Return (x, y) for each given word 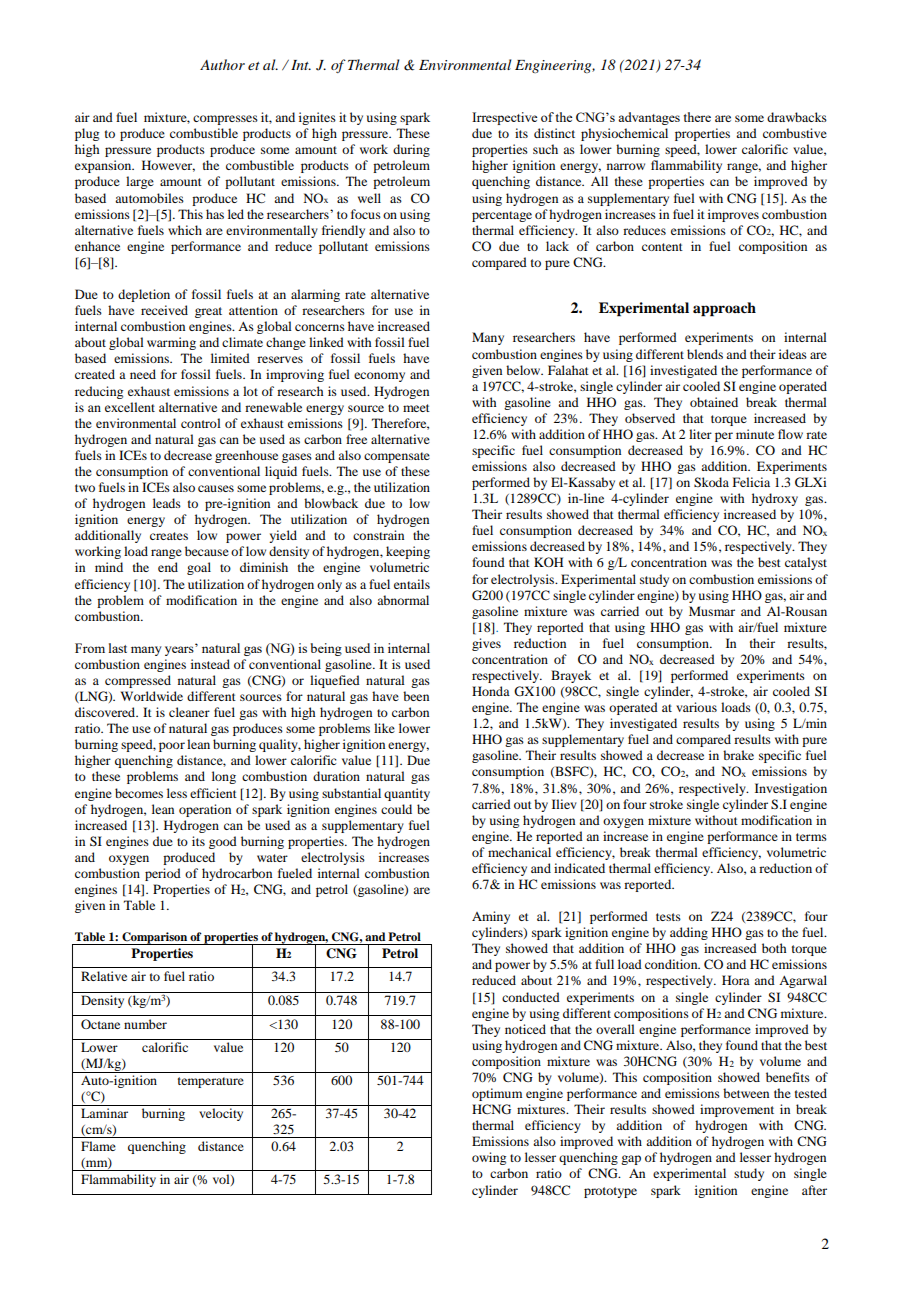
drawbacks (797, 117)
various (696, 707)
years (180, 650)
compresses (225, 120)
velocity (221, 1114)
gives (486, 644)
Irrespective (504, 118)
